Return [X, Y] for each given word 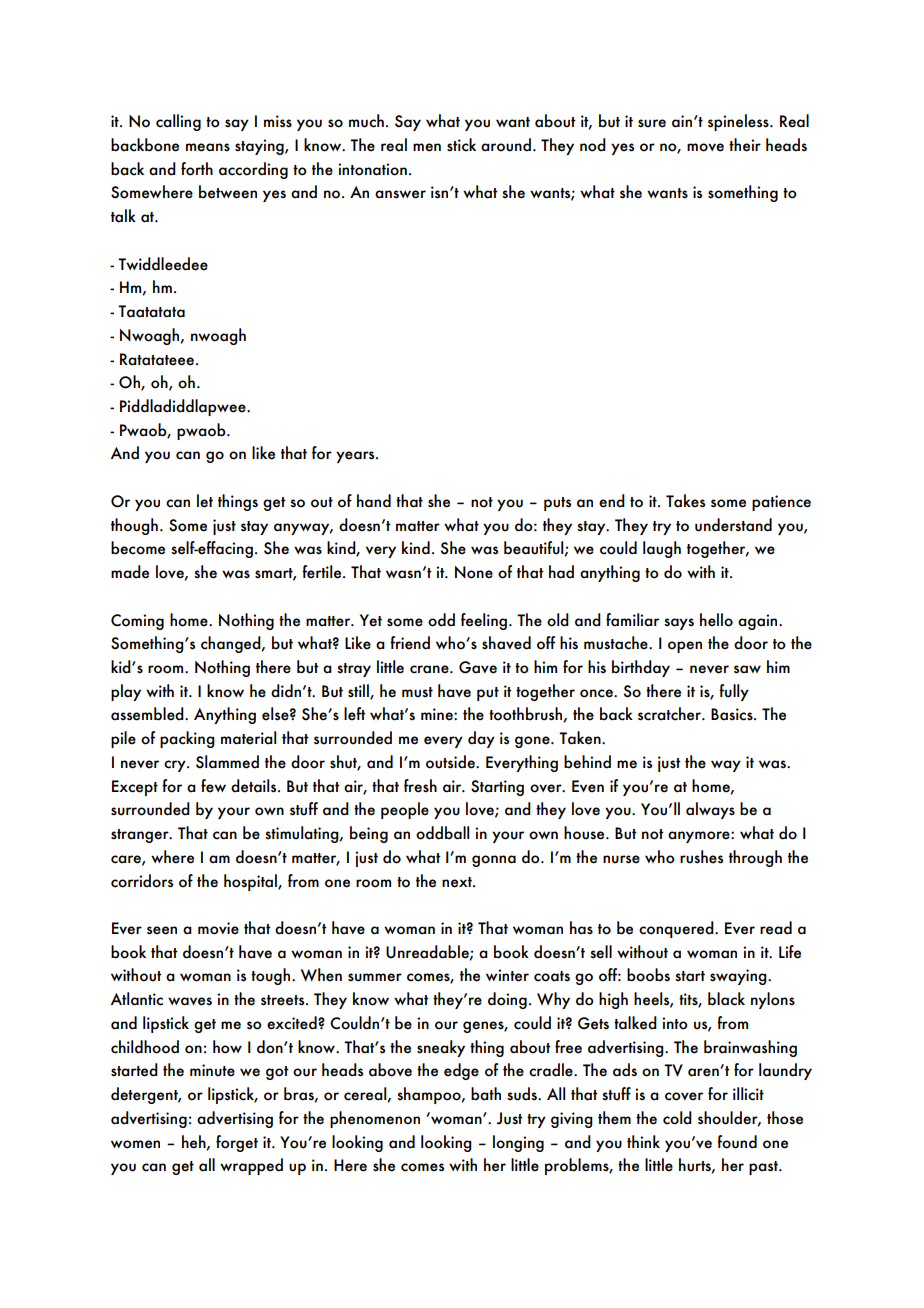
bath [486, 1094]
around [506, 145]
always [710, 810]
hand [374, 501]
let [205, 501]
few [213, 786]
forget [237, 1143]
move [705, 147]
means [208, 147]
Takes [685, 501]
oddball [442, 833]
